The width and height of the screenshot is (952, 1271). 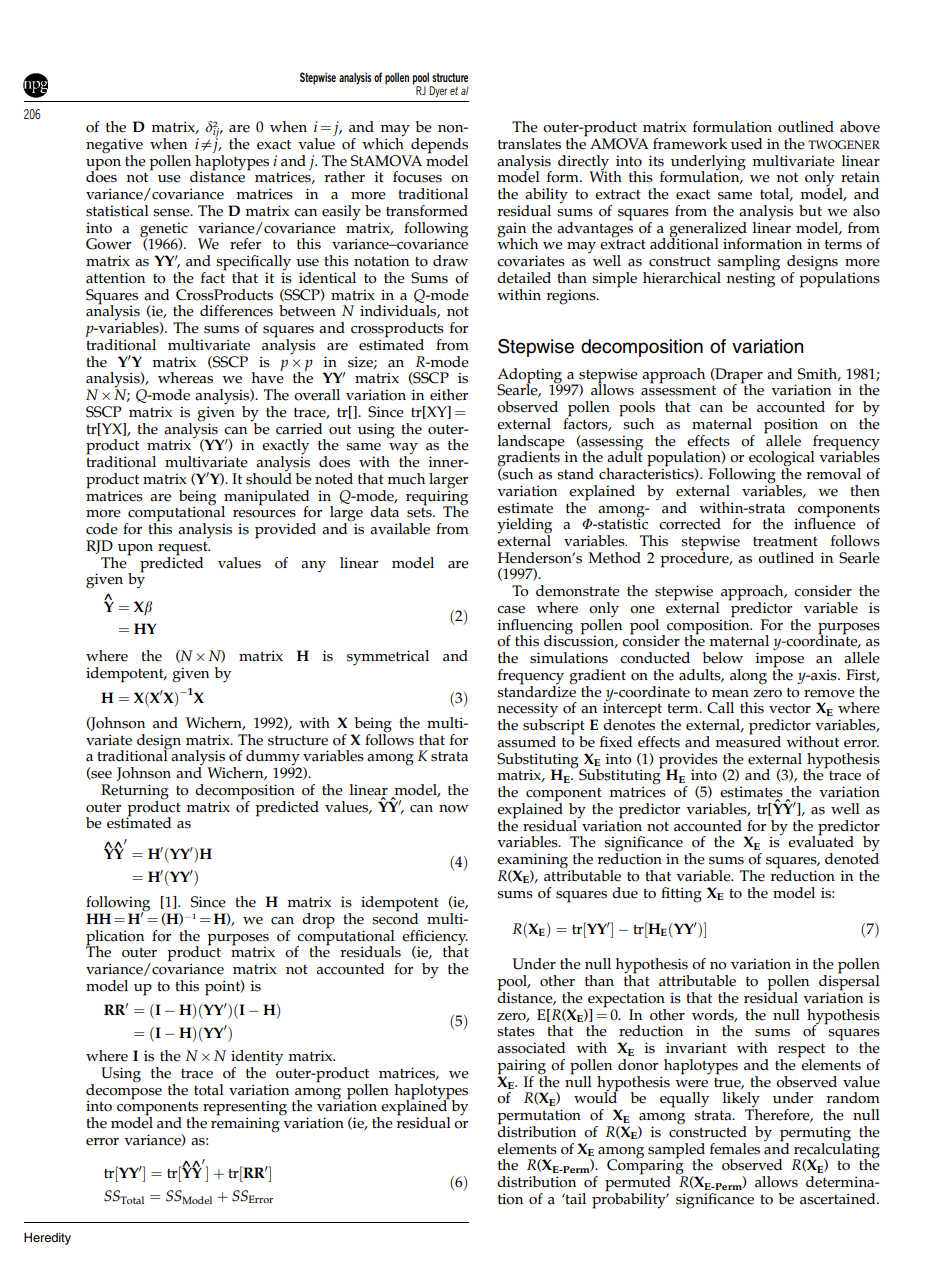 What do you see at coordinates (746, 144) in the screenshot?
I see `used` at bounding box center [746, 144].
